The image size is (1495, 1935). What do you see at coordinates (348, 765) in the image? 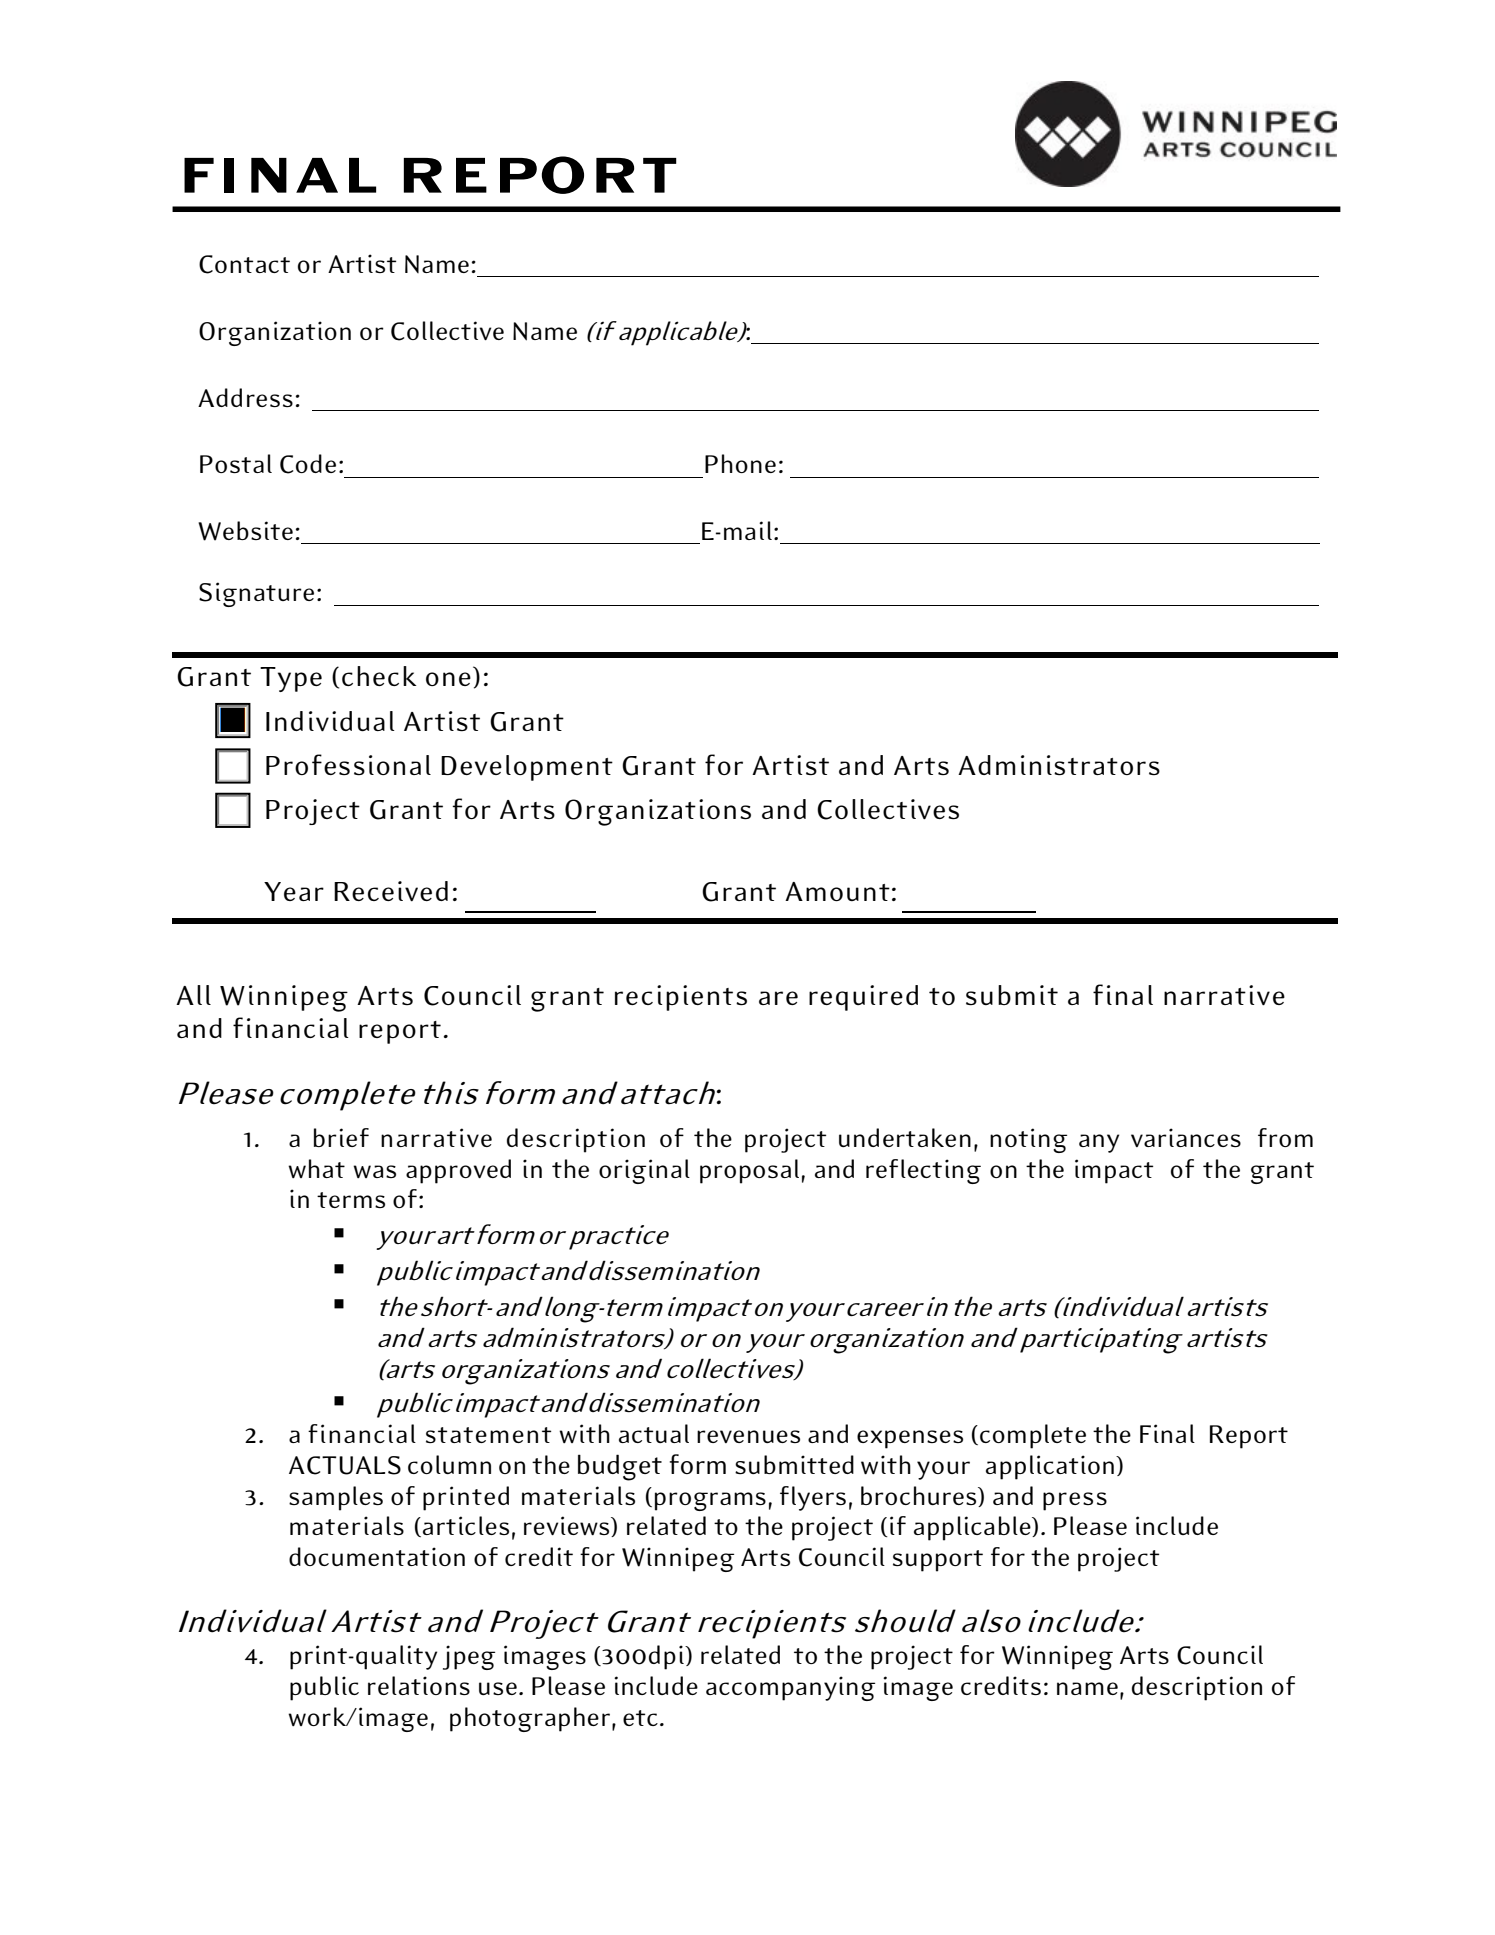
I see `Professional` at bounding box center [348, 765].
